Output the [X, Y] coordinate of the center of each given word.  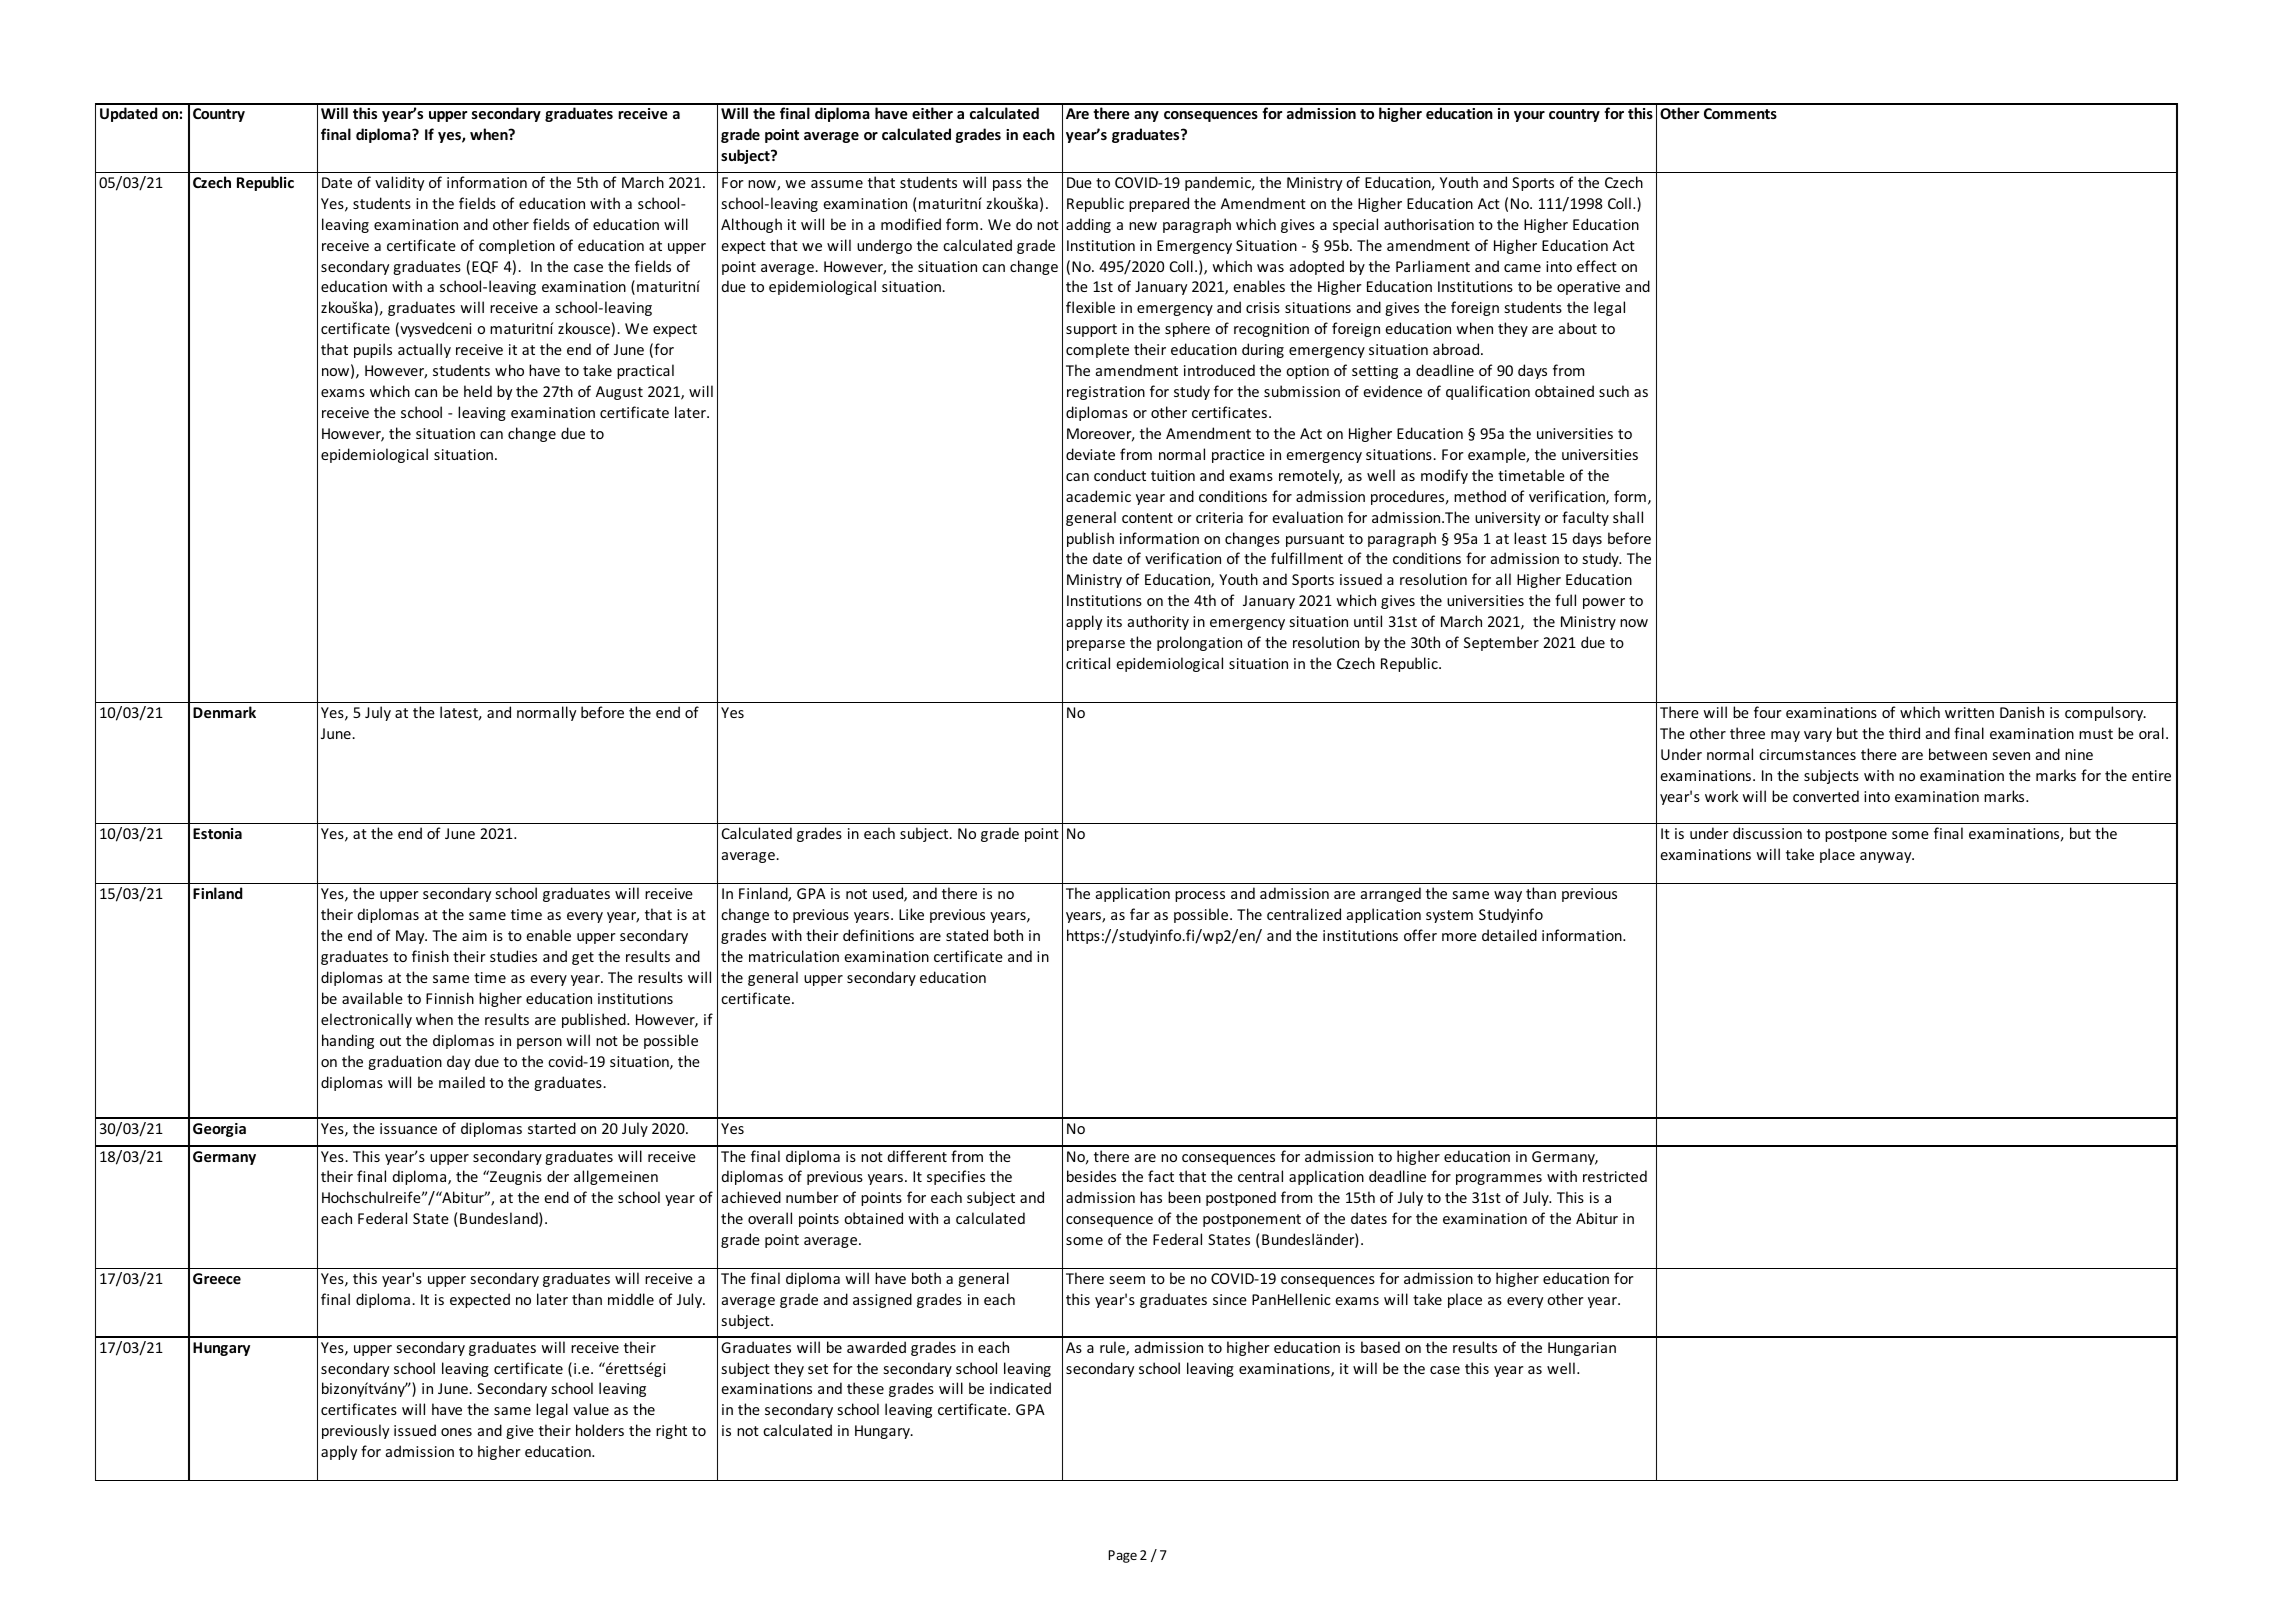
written [1969, 712]
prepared [1159, 204]
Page [1122, 1556]
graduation [405, 1062]
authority [1158, 622]
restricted [1615, 1176]
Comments [1740, 113]
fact [1161, 1176]
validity [399, 183]
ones [456, 1432]
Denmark [224, 712]
